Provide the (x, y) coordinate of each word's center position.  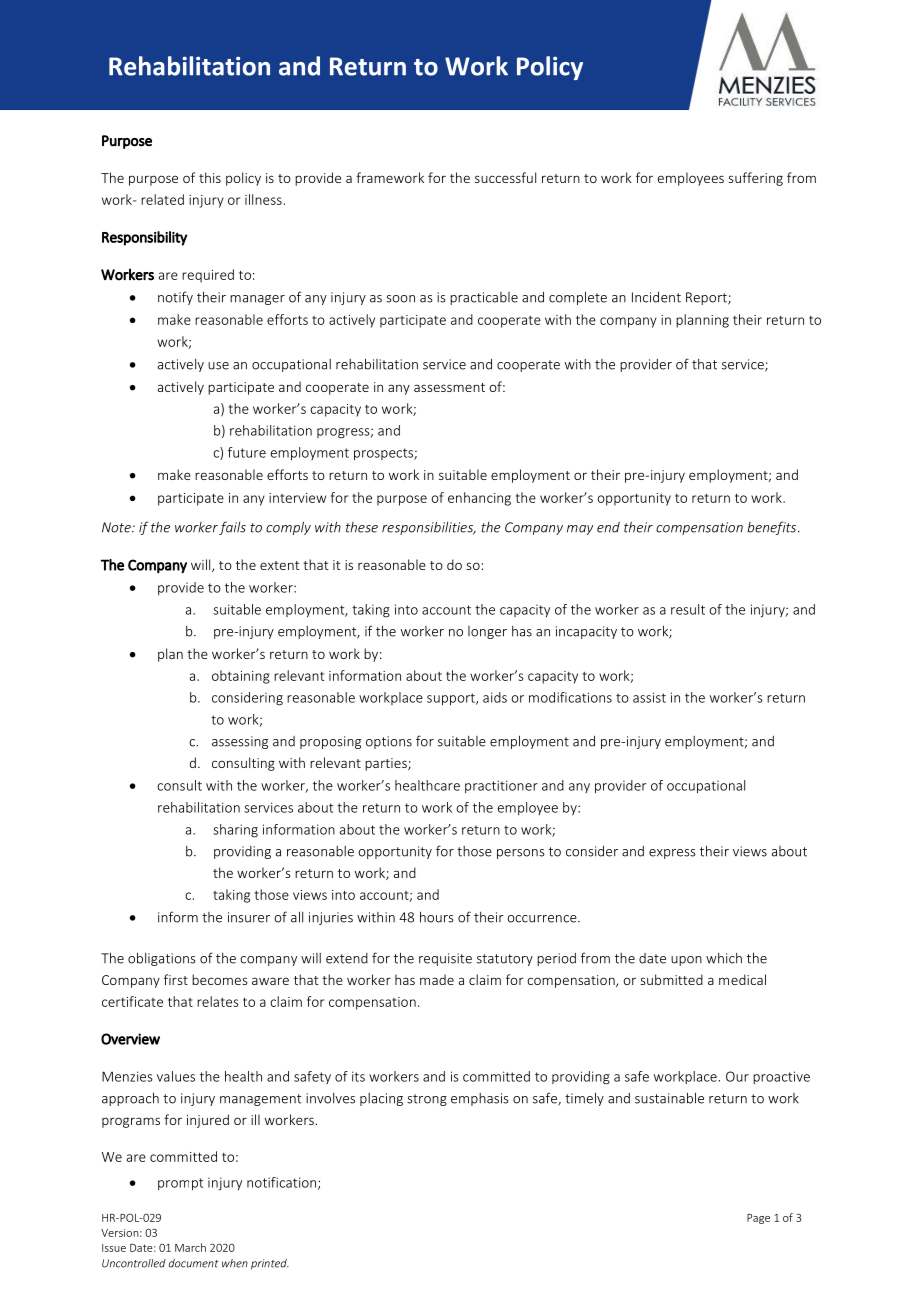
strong (427, 1100)
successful (505, 177)
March (190, 1247)
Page (758, 1219)
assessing (240, 742)
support (452, 699)
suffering (755, 179)
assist (649, 697)
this (210, 177)
